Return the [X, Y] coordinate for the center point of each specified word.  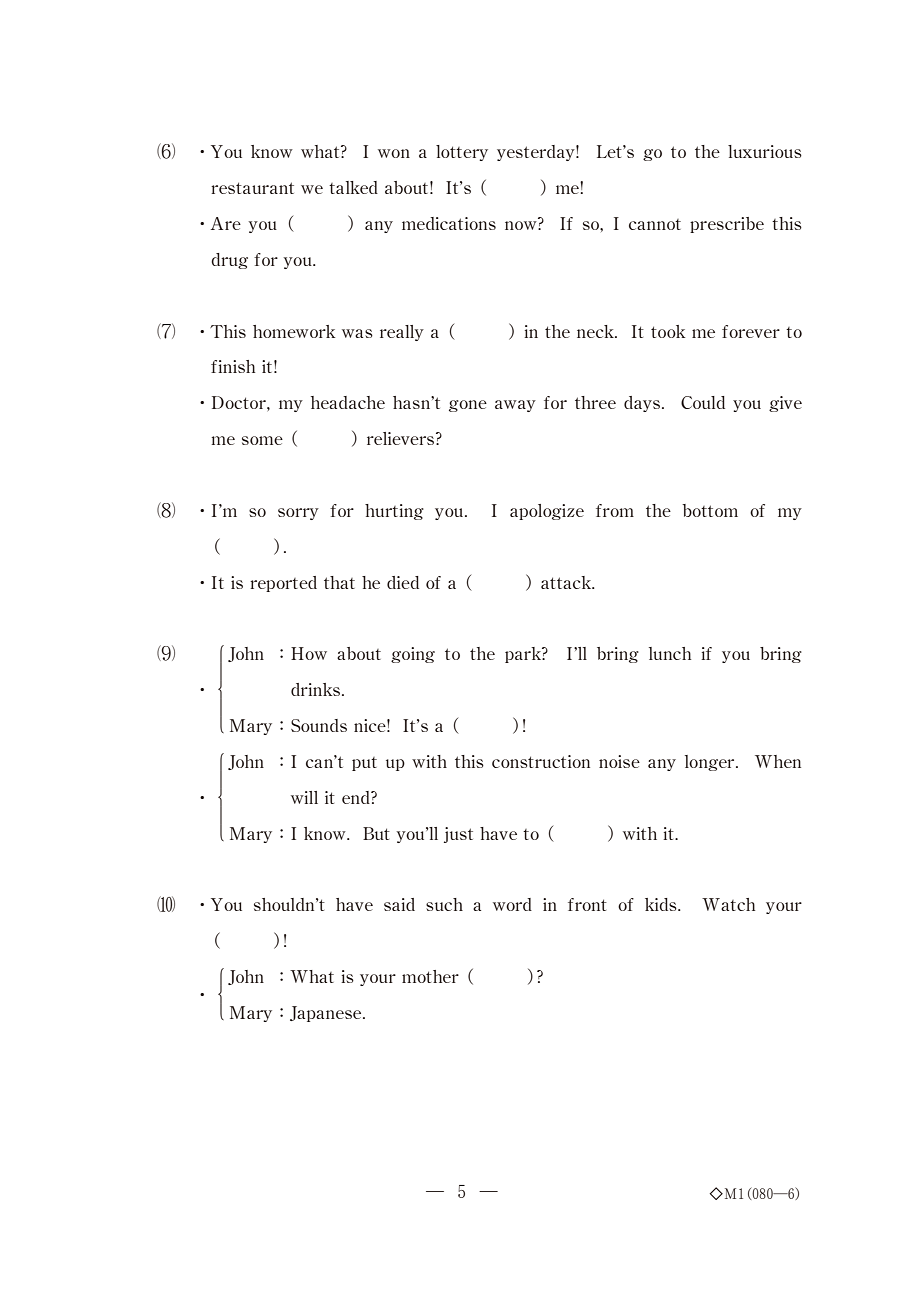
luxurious [765, 151]
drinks [315, 689]
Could [703, 402]
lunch [670, 653]
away [515, 406]
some [262, 440]
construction [541, 761]
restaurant [252, 188]
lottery [462, 153]
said [399, 904]
